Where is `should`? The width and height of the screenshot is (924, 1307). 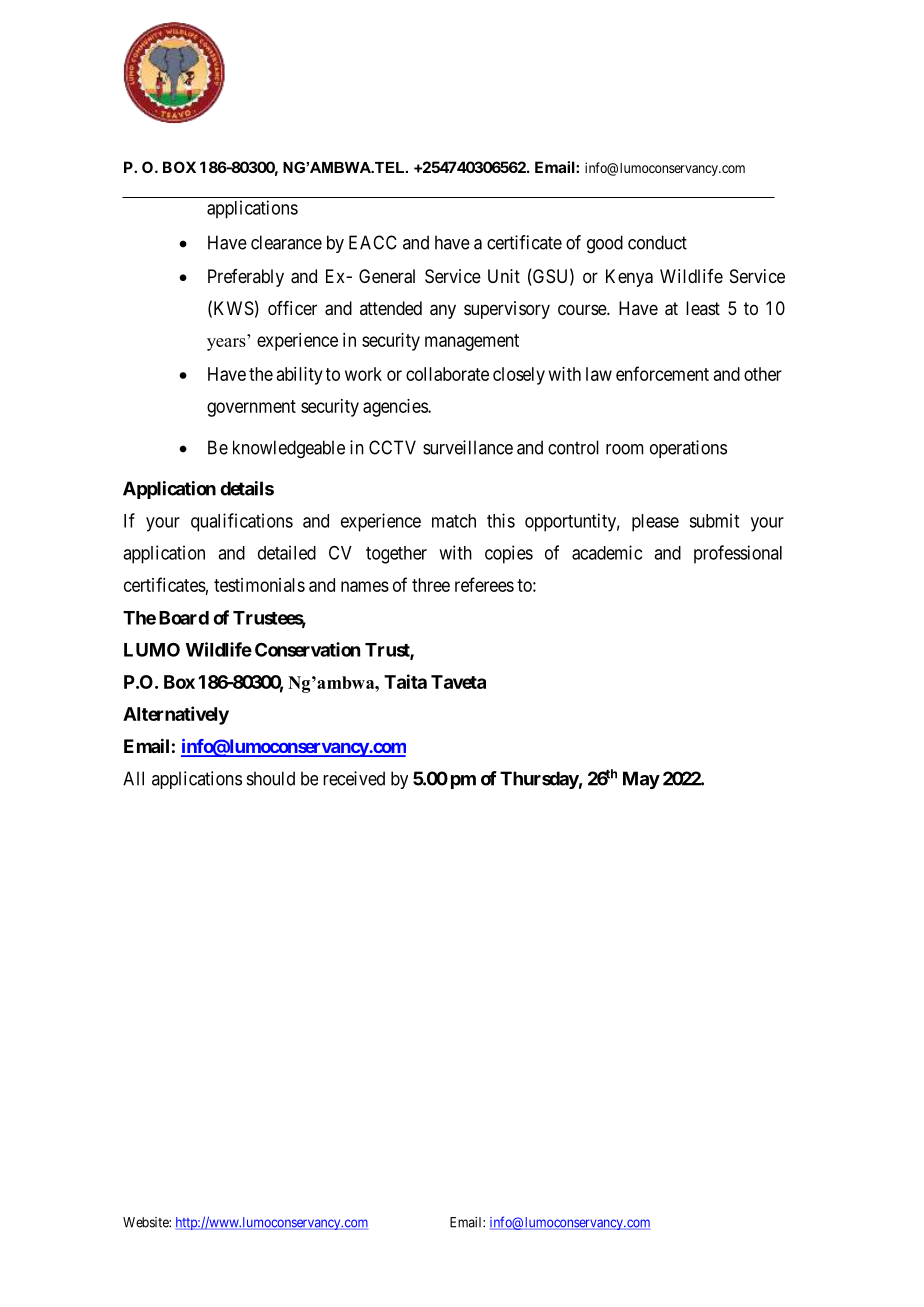 should is located at coordinates (271, 778).
